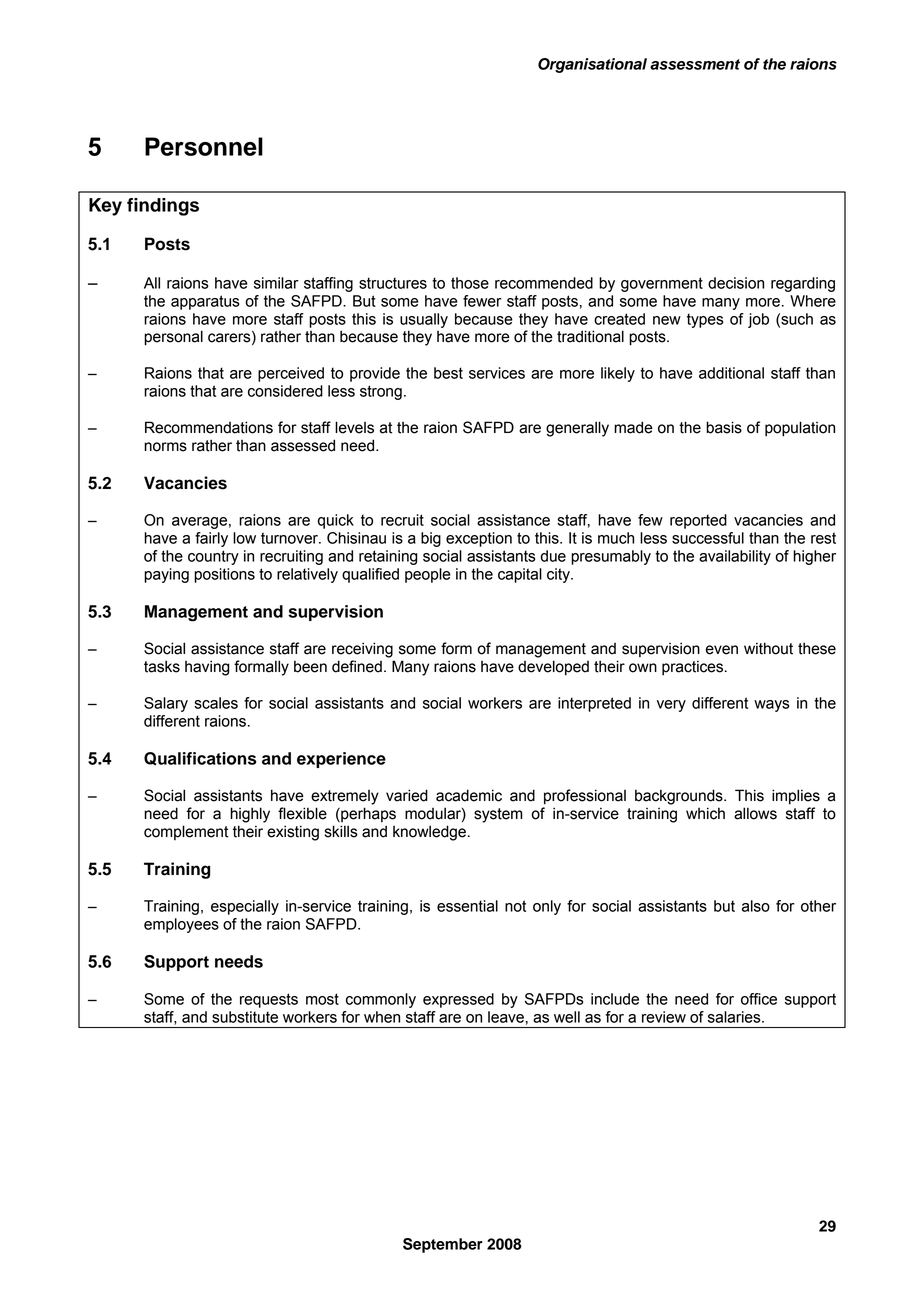 Image resolution: width=924 pixels, height=1308 pixels. Describe the element at coordinates (724, 427) in the screenshot. I see `basis` at that location.
